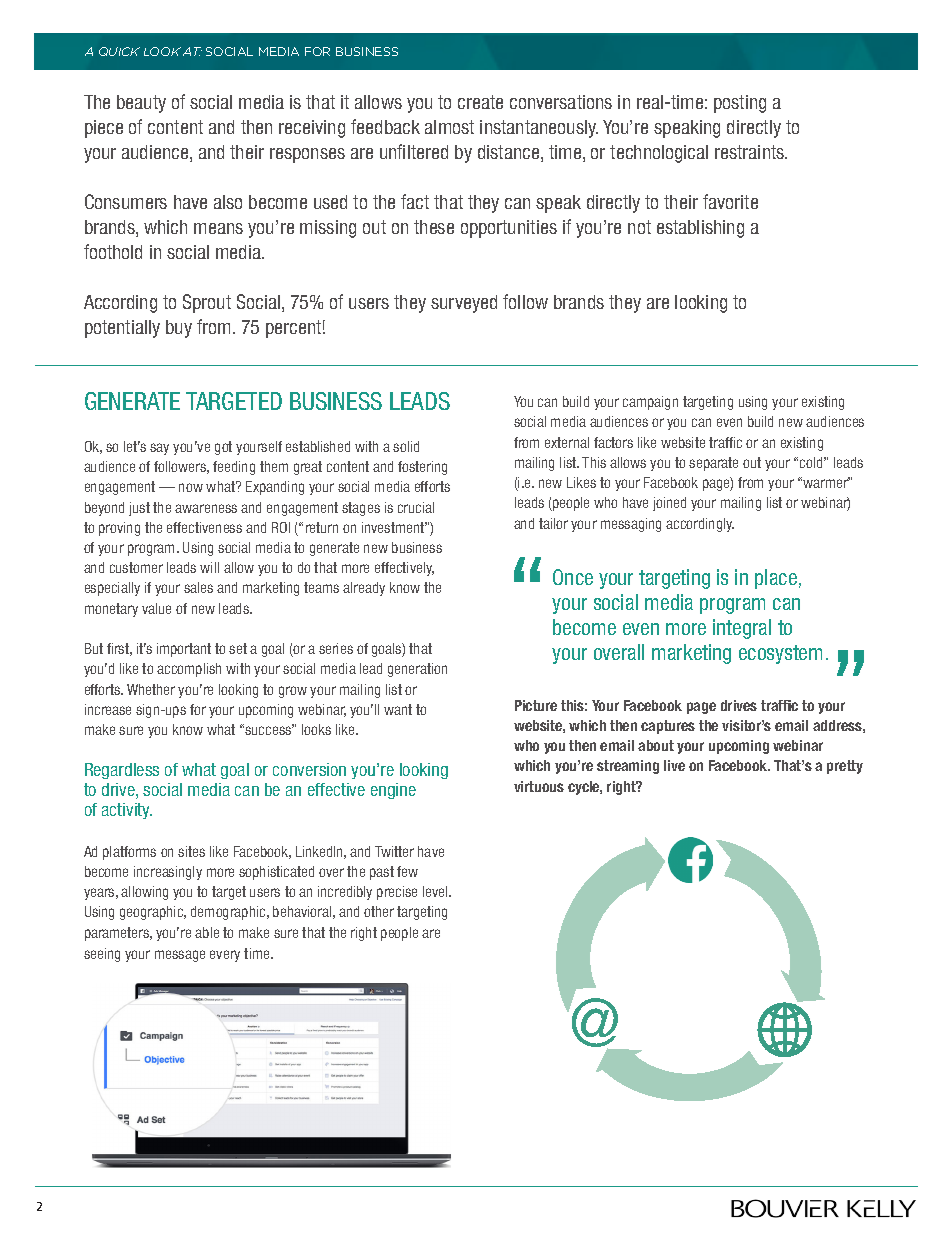 The image size is (952, 1233). Describe the element at coordinates (740, 104) in the image. I see `posting` at that location.
